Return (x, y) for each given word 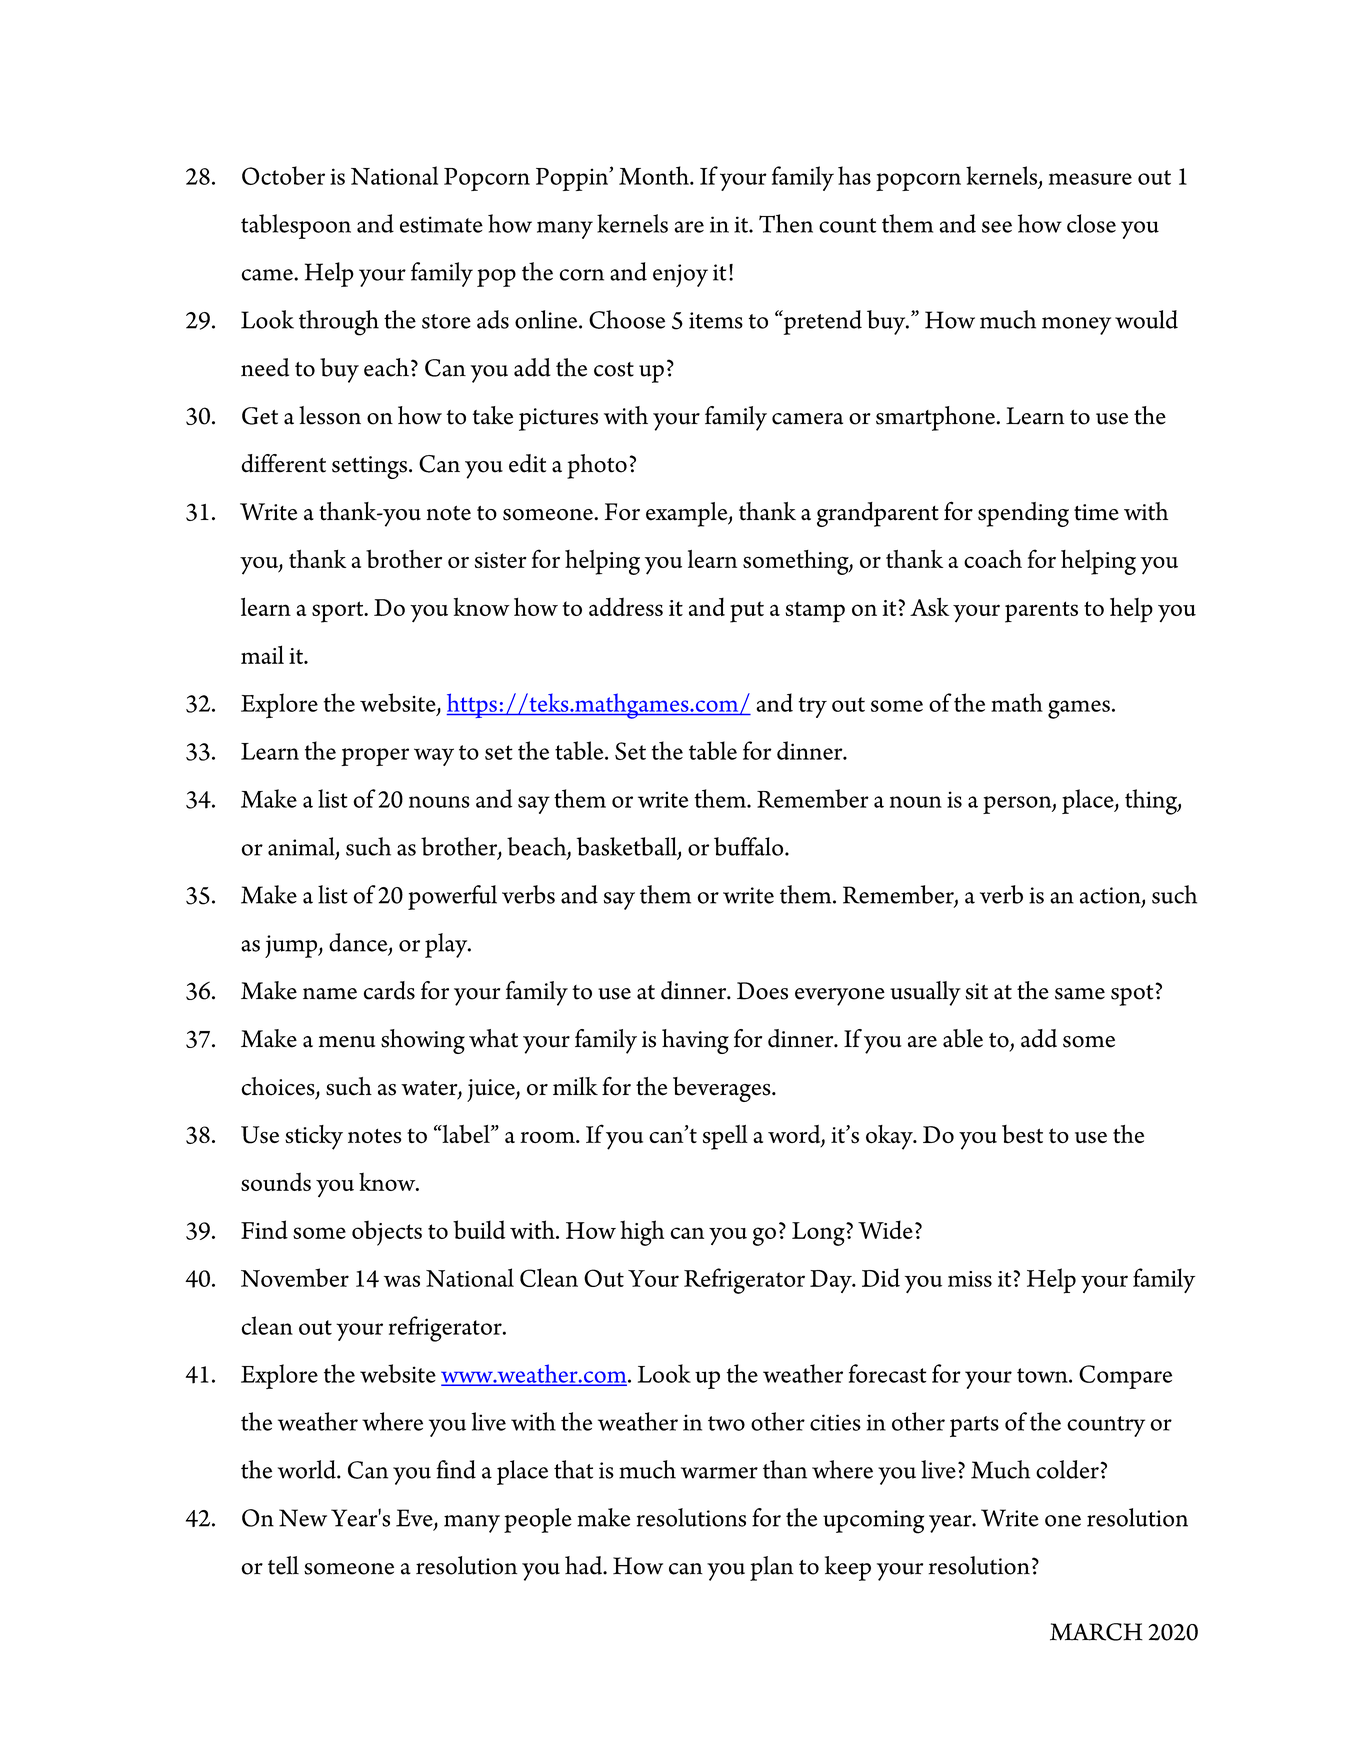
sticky (314, 1137)
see (997, 227)
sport (339, 612)
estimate (441, 224)
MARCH (1096, 1632)
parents (1041, 612)
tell (283, 1565)
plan (772, 1568)
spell (725, 1137)
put (747, 612)
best (1022, 1134)
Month (655, 175)
